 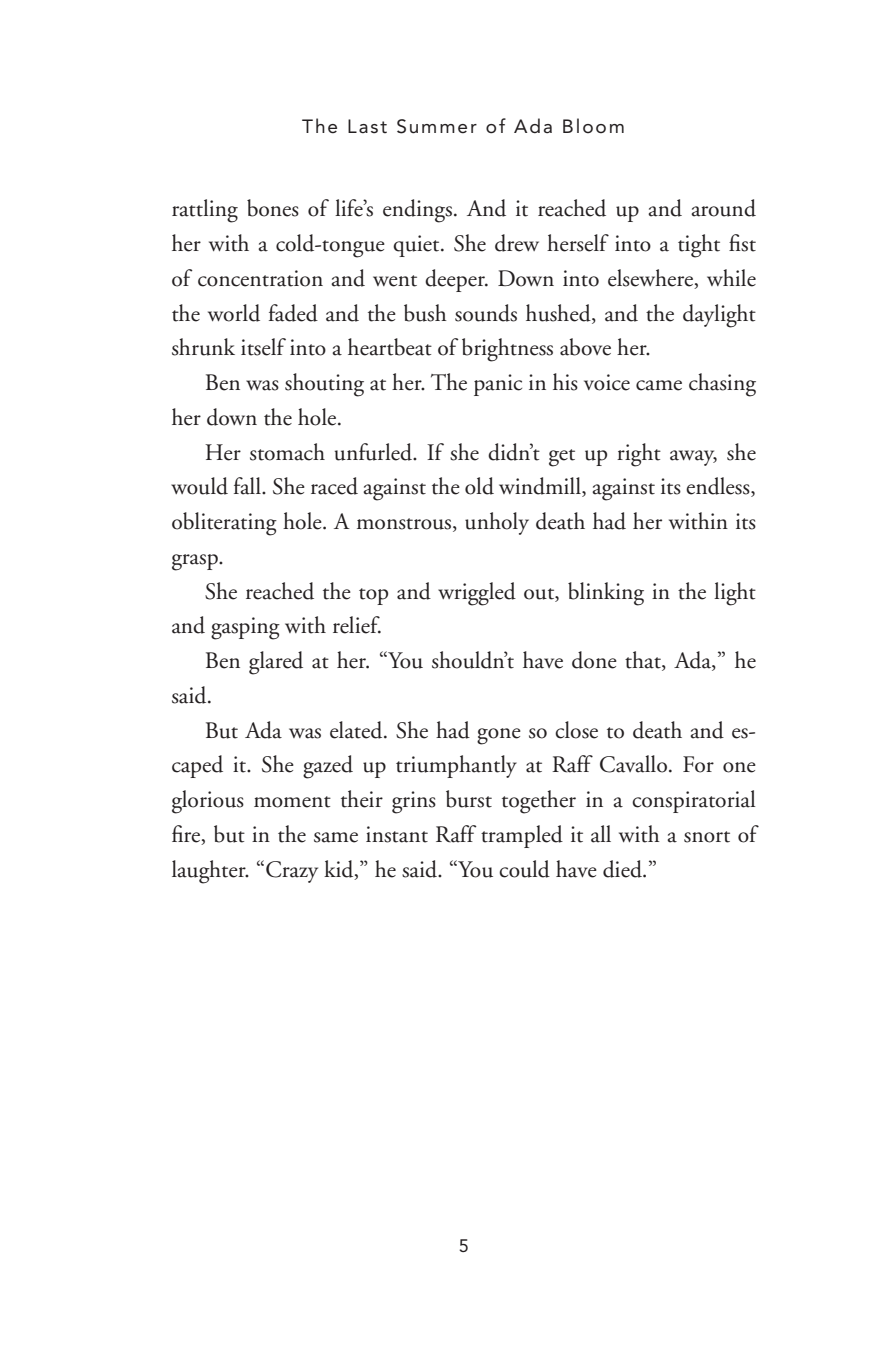 I want to click on wriggled, so click(x=477, y=594).
